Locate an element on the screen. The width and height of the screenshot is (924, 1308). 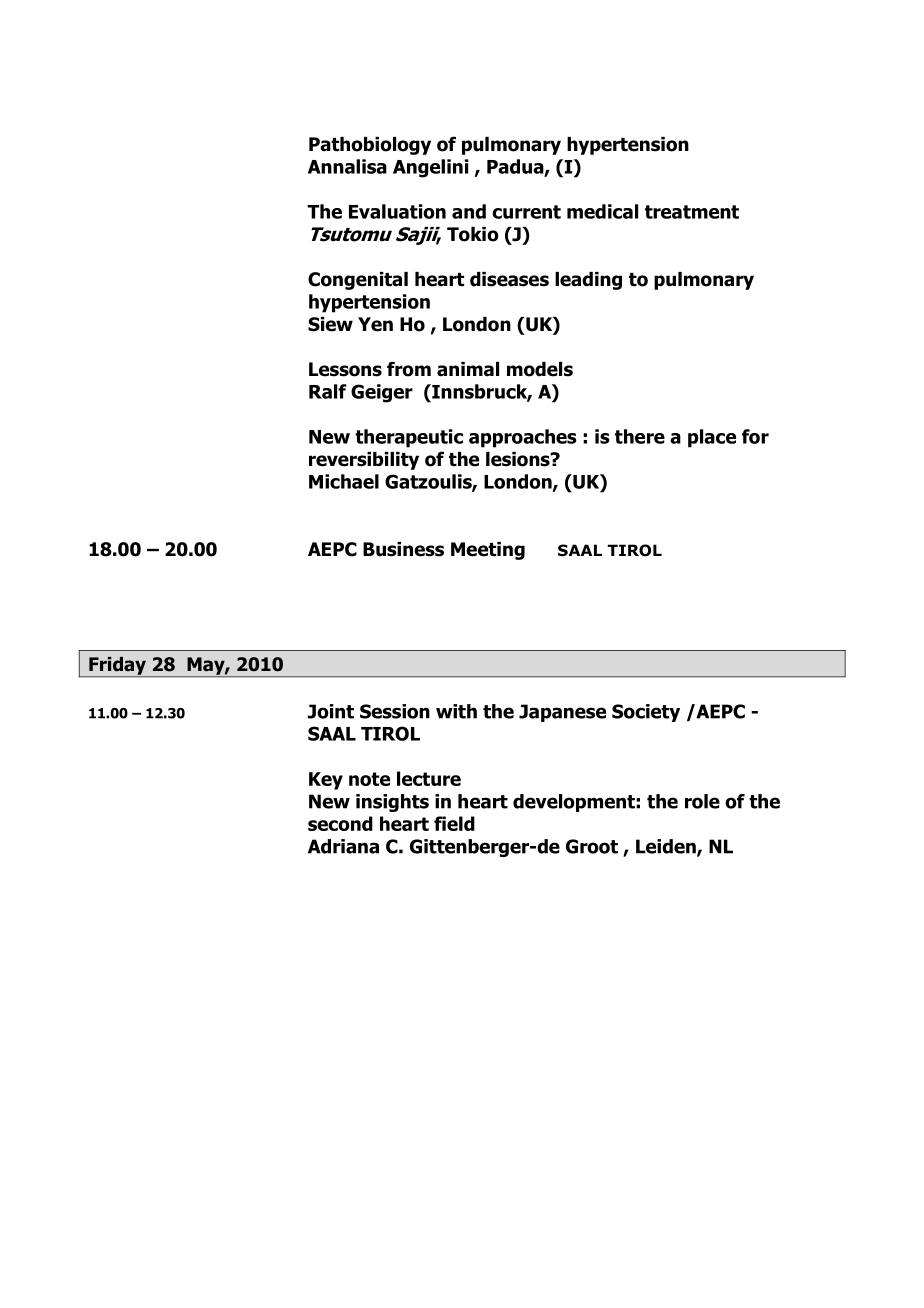
Business is located at coordinates (403, 549).
